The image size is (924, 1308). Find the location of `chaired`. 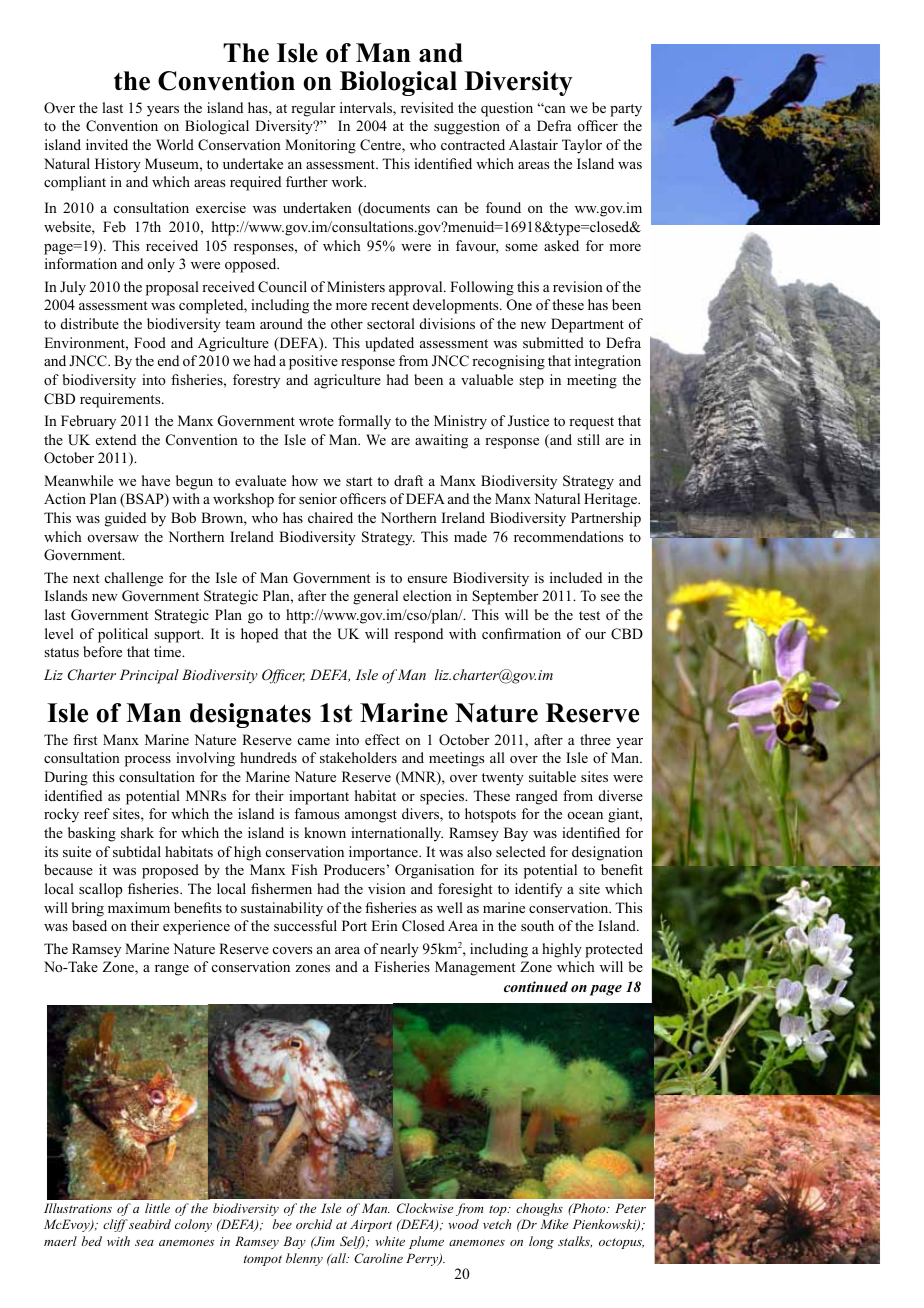

chaired is located at coordinates (330, 517).
